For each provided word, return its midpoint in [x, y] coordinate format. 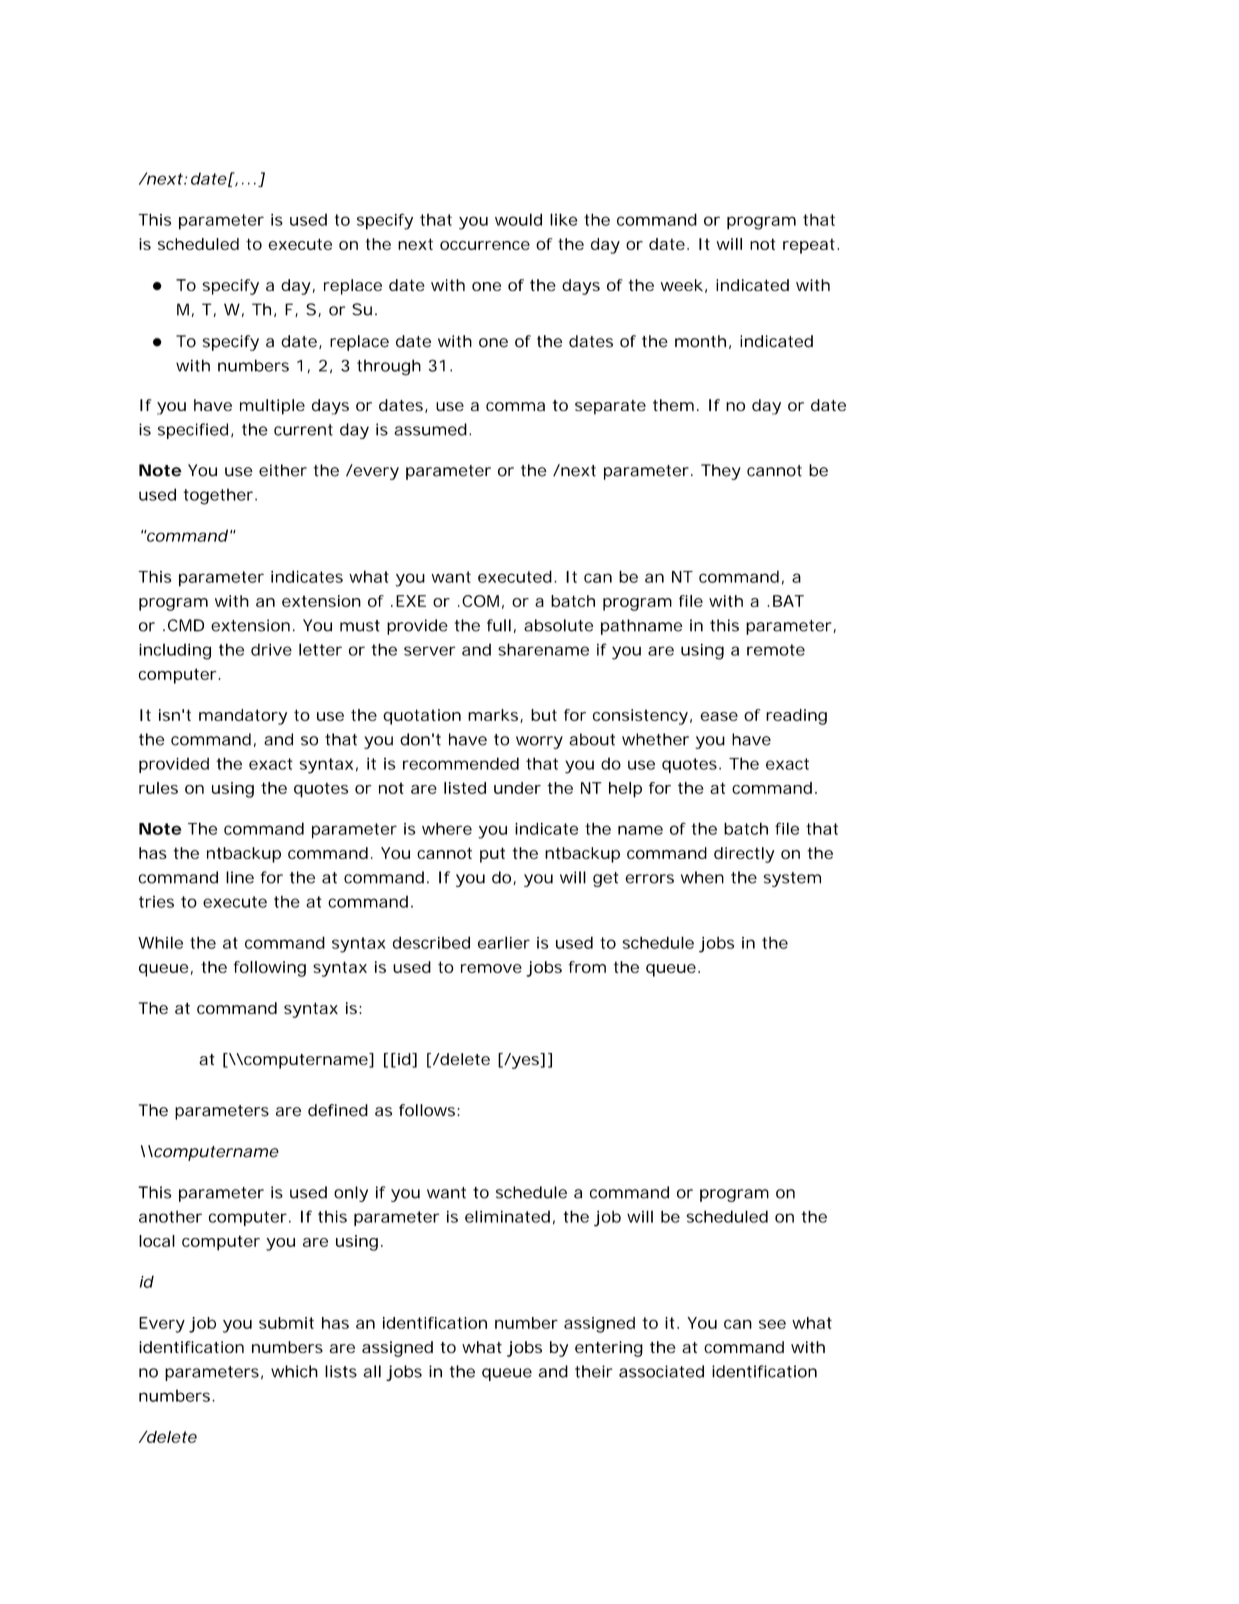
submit [286, 1323]
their [594, 1371]
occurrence [485, 245]
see [772, 1324]
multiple [272, 407]
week [682, 285]
